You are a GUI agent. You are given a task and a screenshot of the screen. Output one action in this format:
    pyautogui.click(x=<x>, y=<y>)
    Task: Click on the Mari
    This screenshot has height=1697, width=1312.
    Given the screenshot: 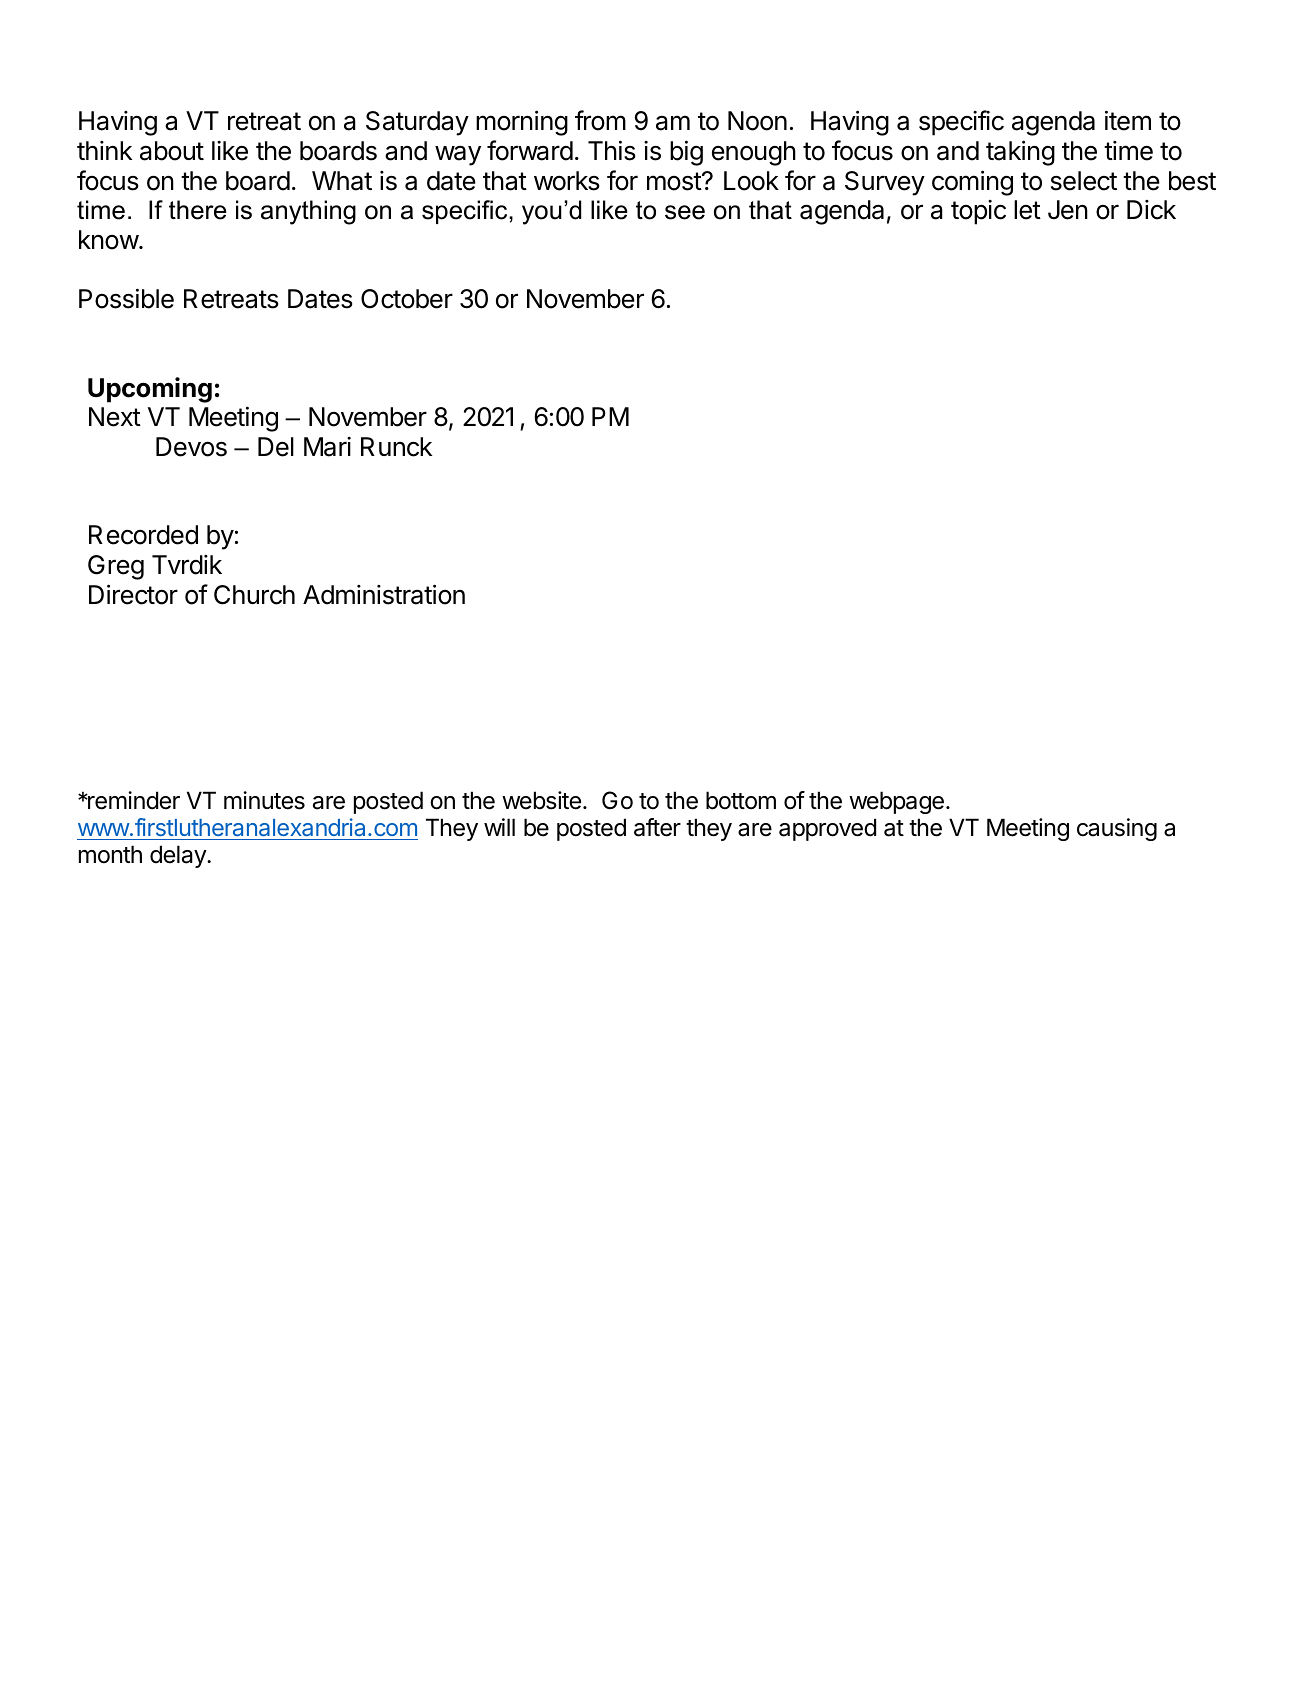 What is the action you would take?
    pyautogui.click(x=327, y=447)
